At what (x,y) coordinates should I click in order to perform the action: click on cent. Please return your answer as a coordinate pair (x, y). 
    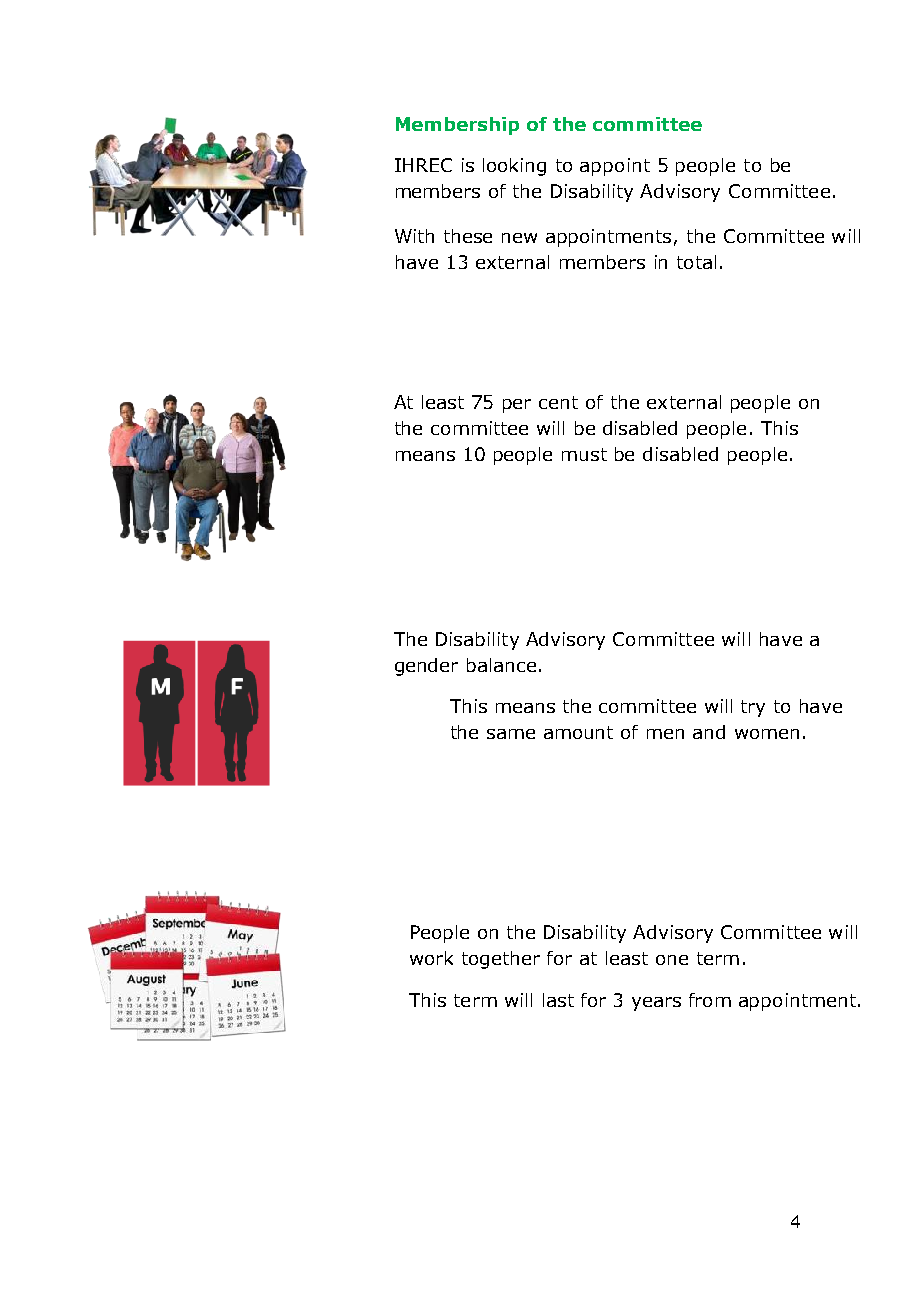
    Looking at the image, I should click on (558, 402).
